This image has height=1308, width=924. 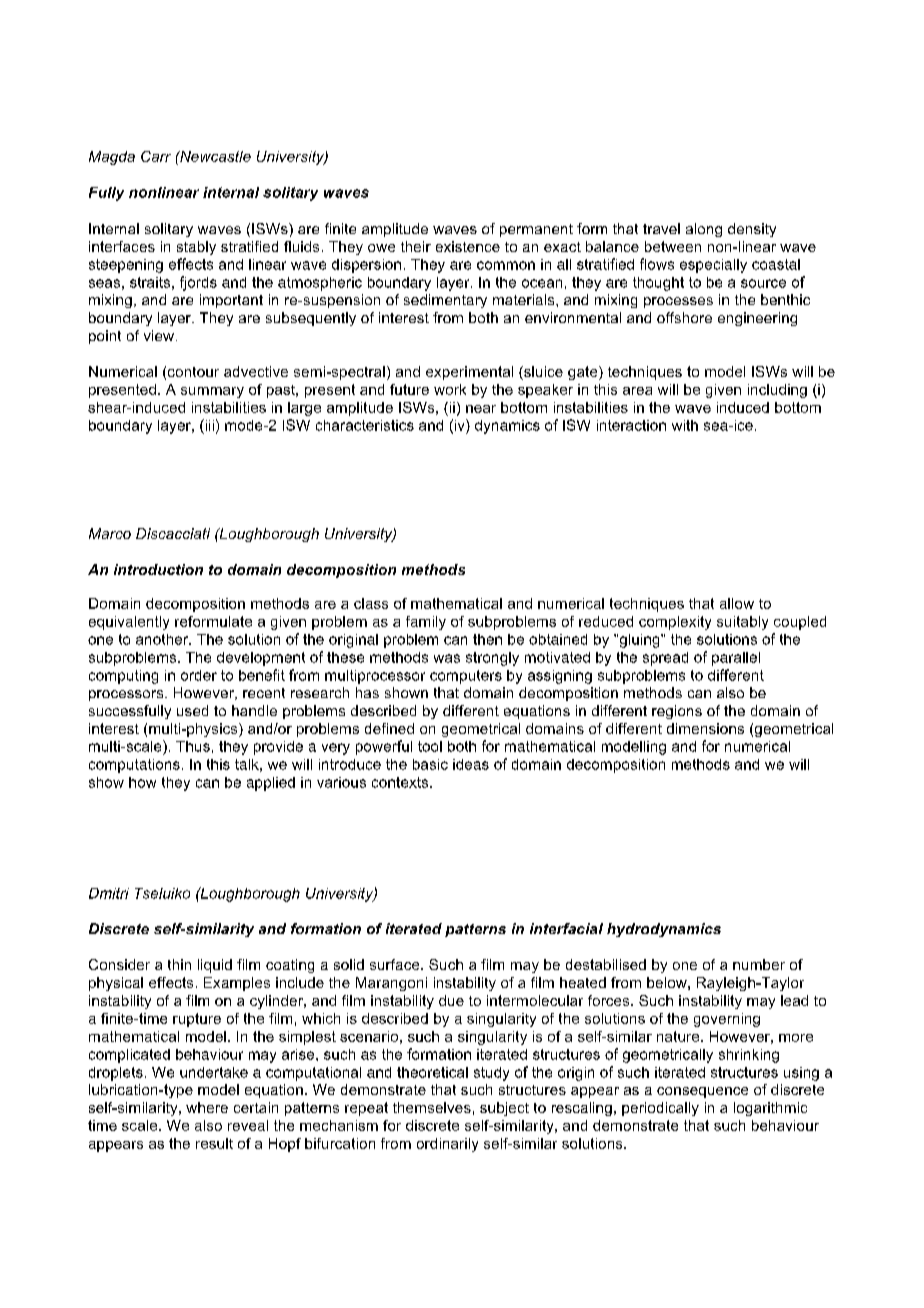 I want to click on along, so click(x=704, y=230).
